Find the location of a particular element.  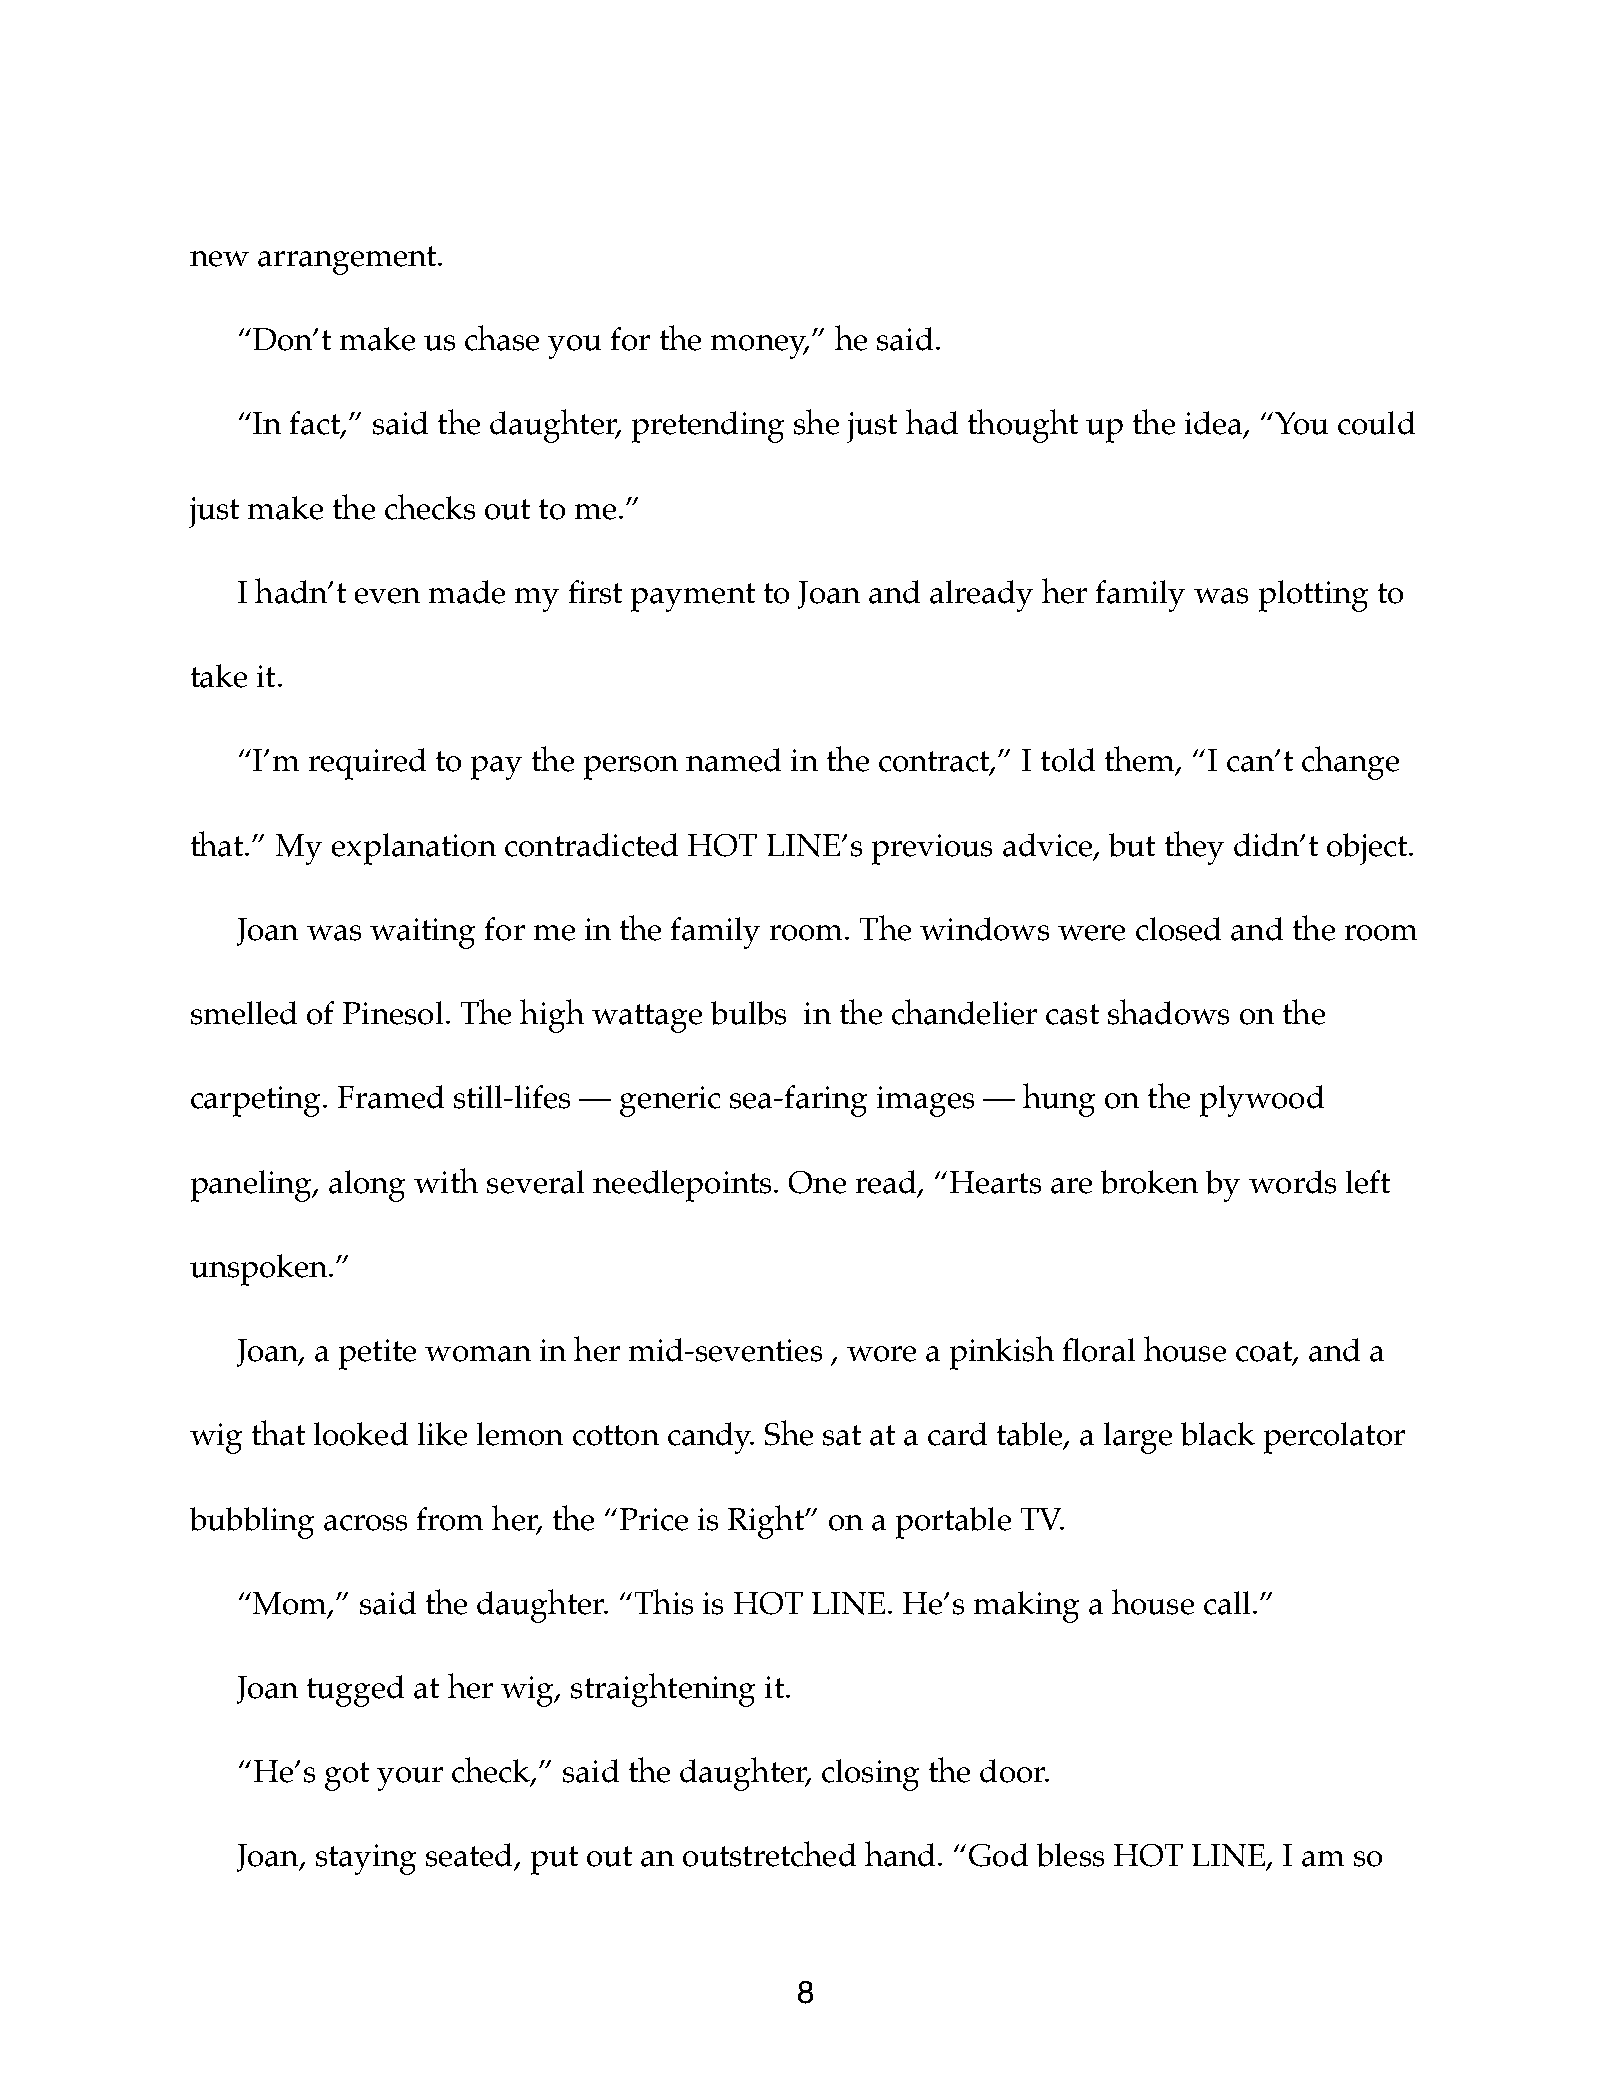

got is located at coordinates (347, 1776).
